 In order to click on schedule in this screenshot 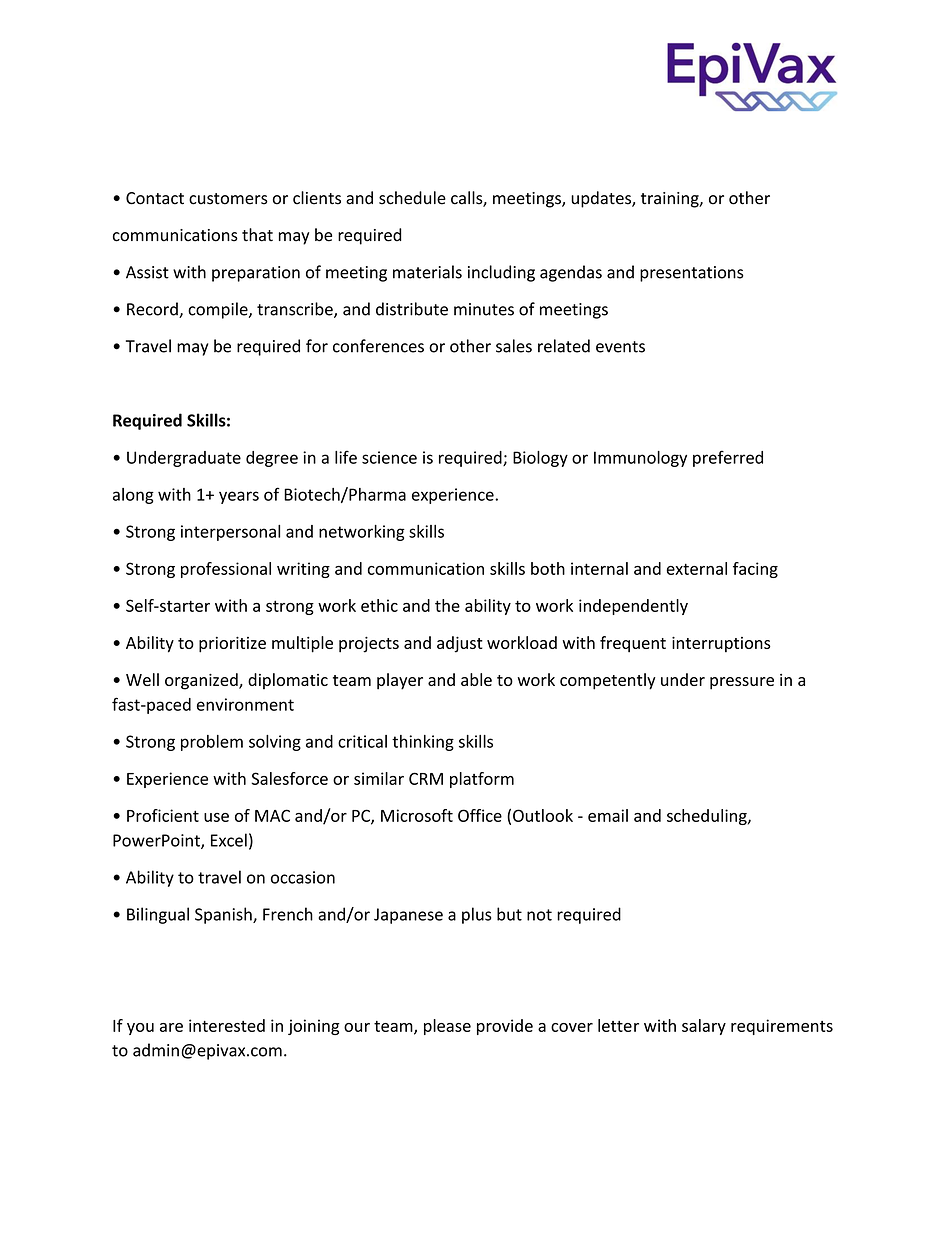, I will do `click(412, 198)`.
